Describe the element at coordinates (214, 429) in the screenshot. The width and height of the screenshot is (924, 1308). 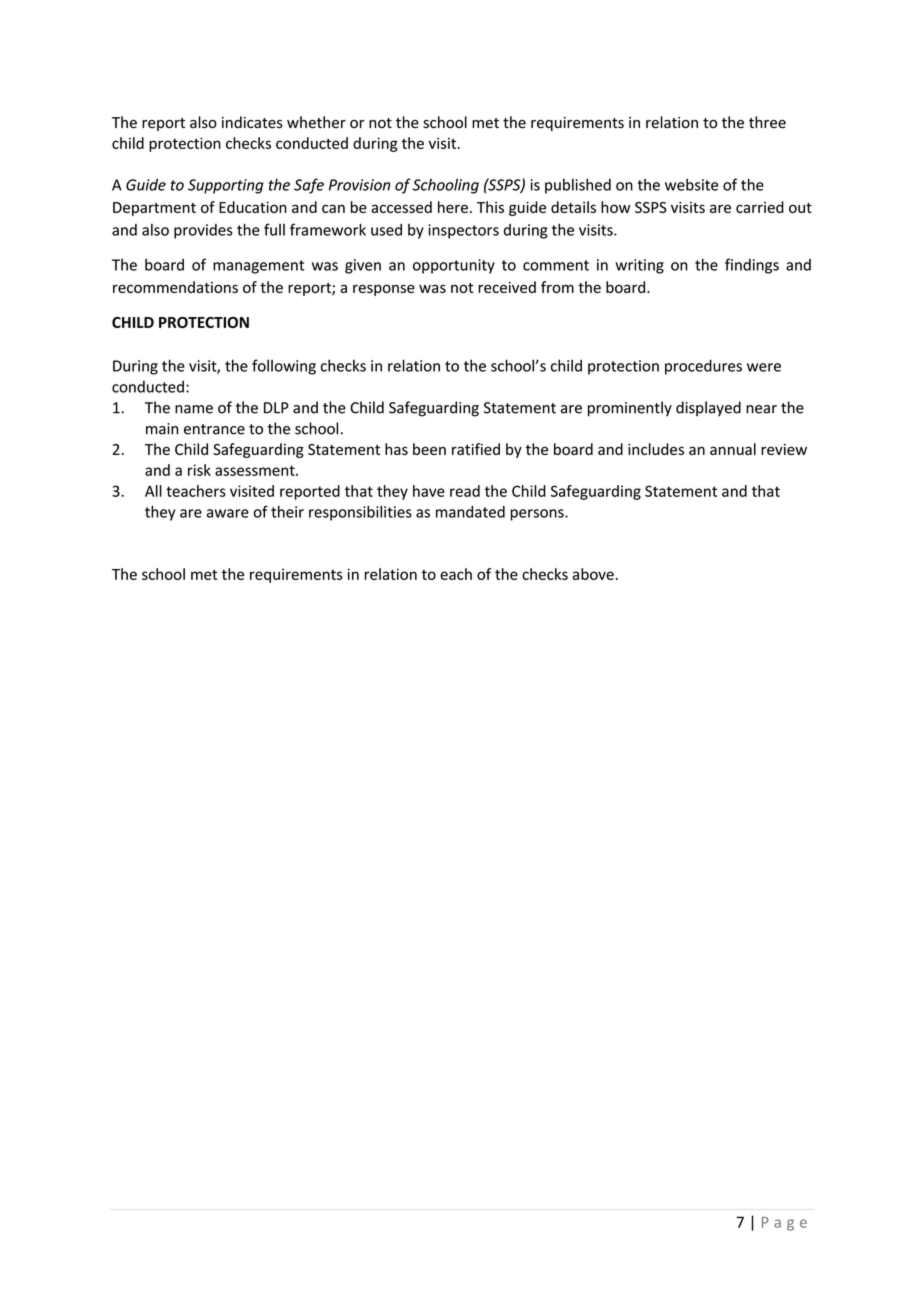
I see `entrance` at that location.
